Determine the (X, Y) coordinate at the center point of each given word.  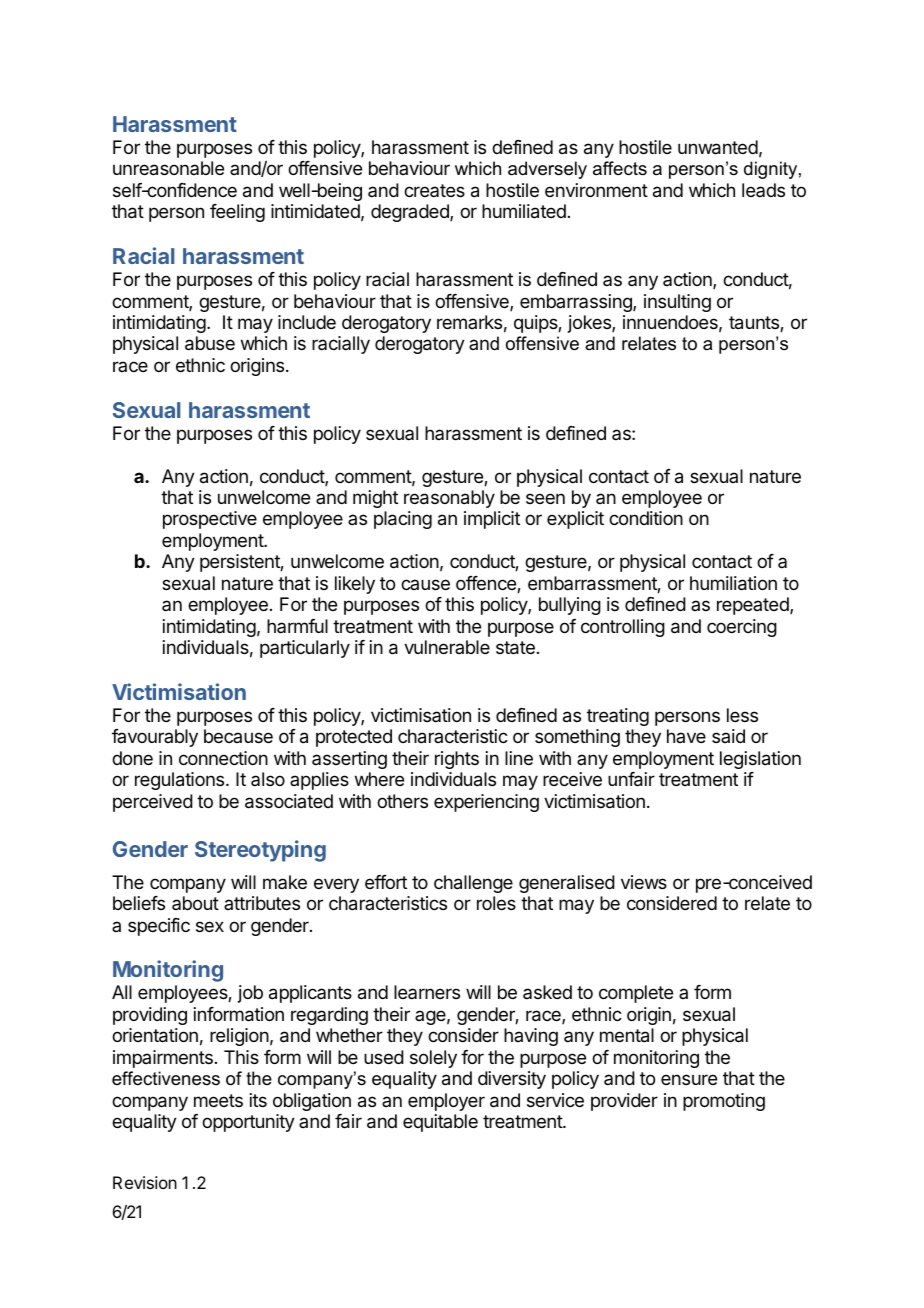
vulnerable (447, 647)
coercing (742, 628)
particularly (305, 649)
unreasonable (168, 168)
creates (434, 190)
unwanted (718, 147)
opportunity (248, 1123)
